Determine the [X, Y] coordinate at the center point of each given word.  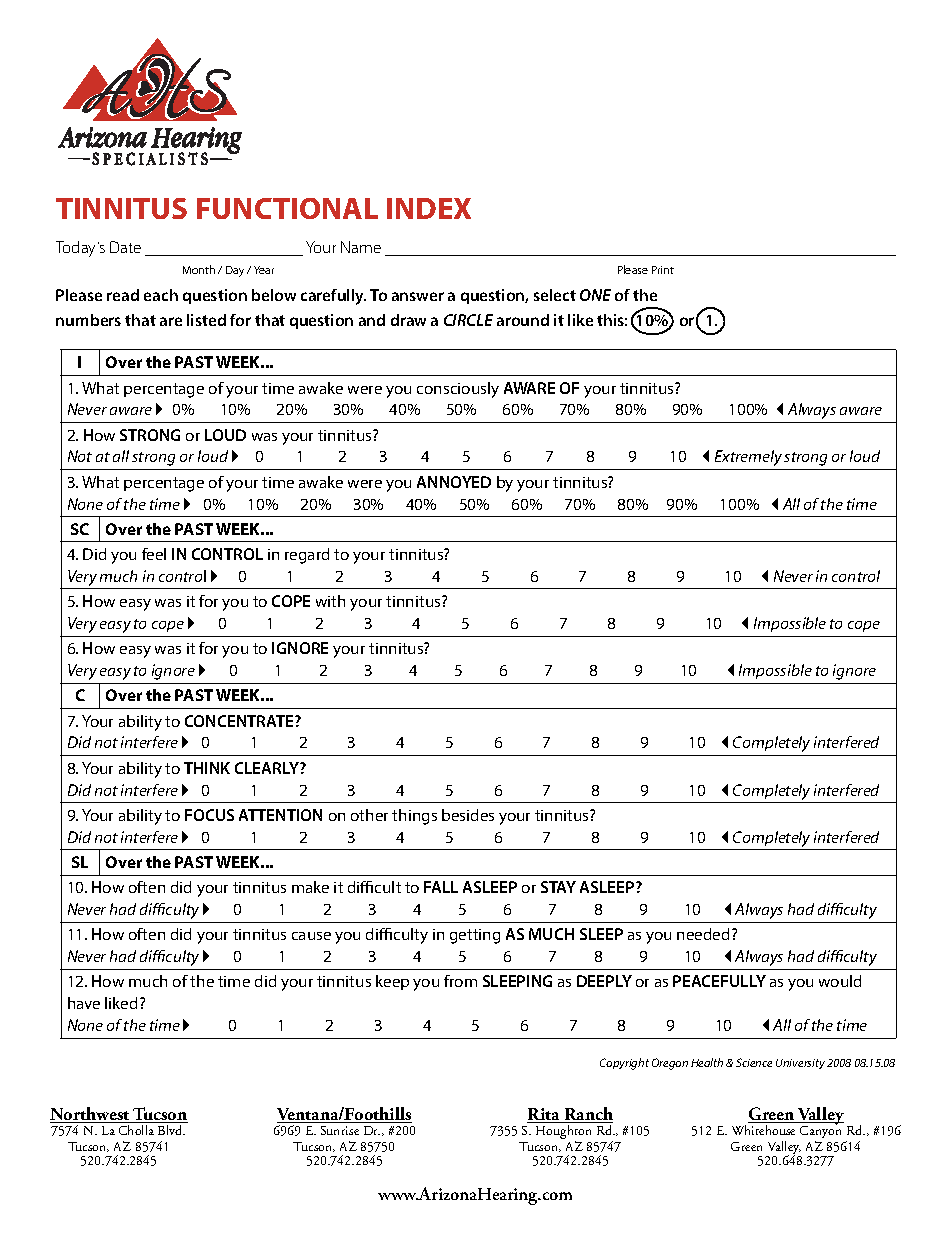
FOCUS [209, 815]
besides [468, 815]
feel [154, 554]
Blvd [171, 1130]
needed [703, 934]
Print [663, 270]
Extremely [748, 458]
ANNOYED [454, 482]
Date [125, 247]
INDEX [429, 208]
